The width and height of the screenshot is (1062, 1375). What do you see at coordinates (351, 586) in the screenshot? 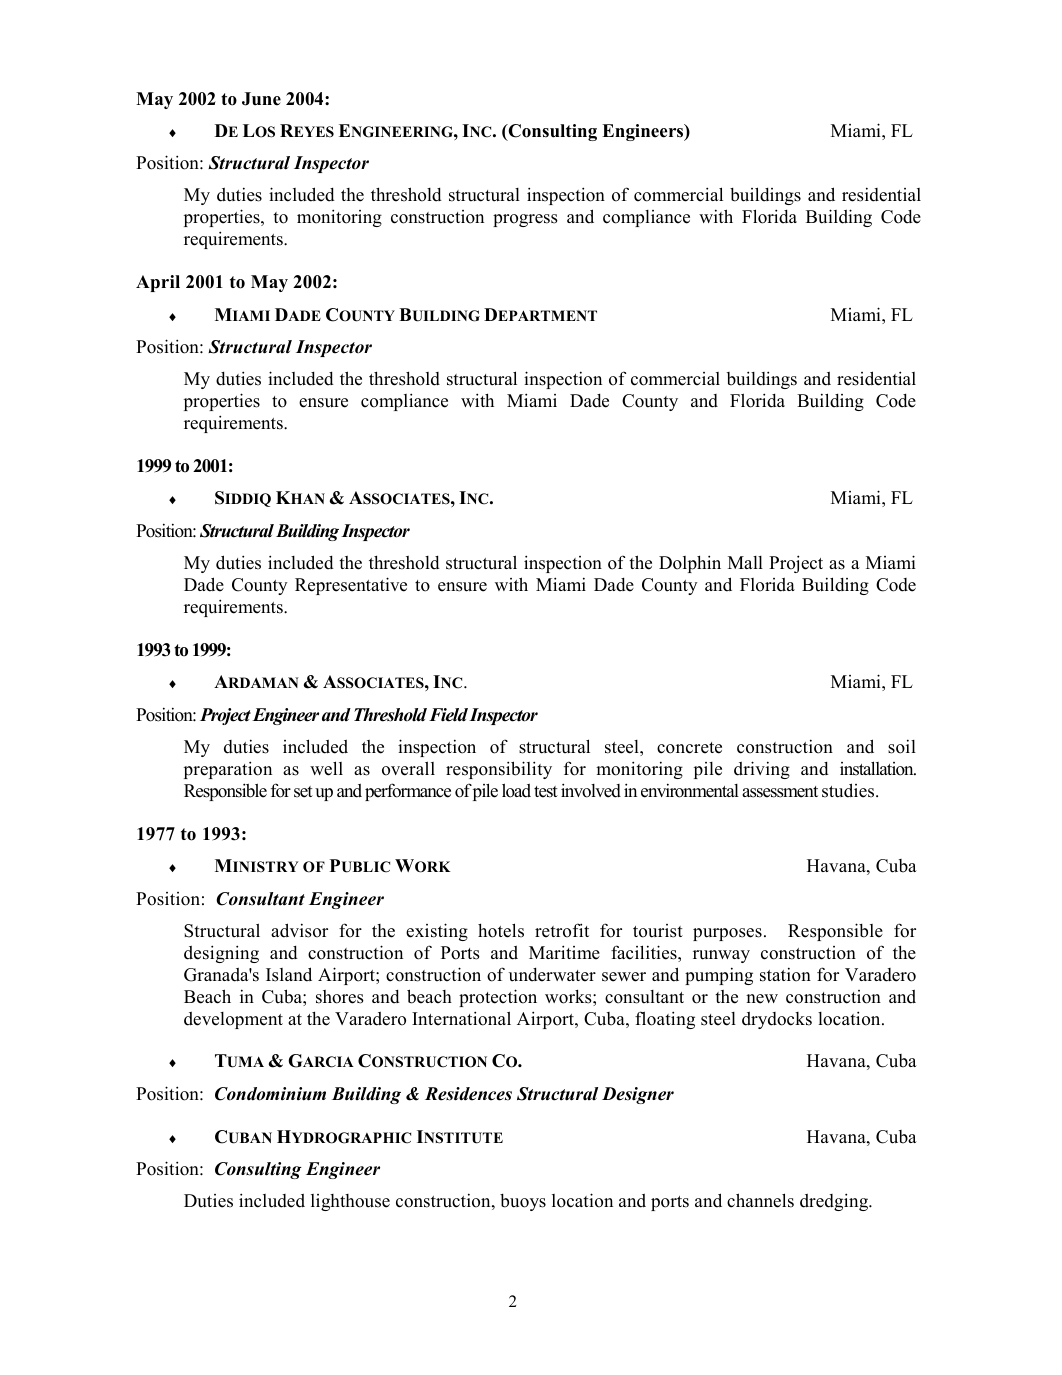
I see `Representative` at bounding box center [351, 586].
